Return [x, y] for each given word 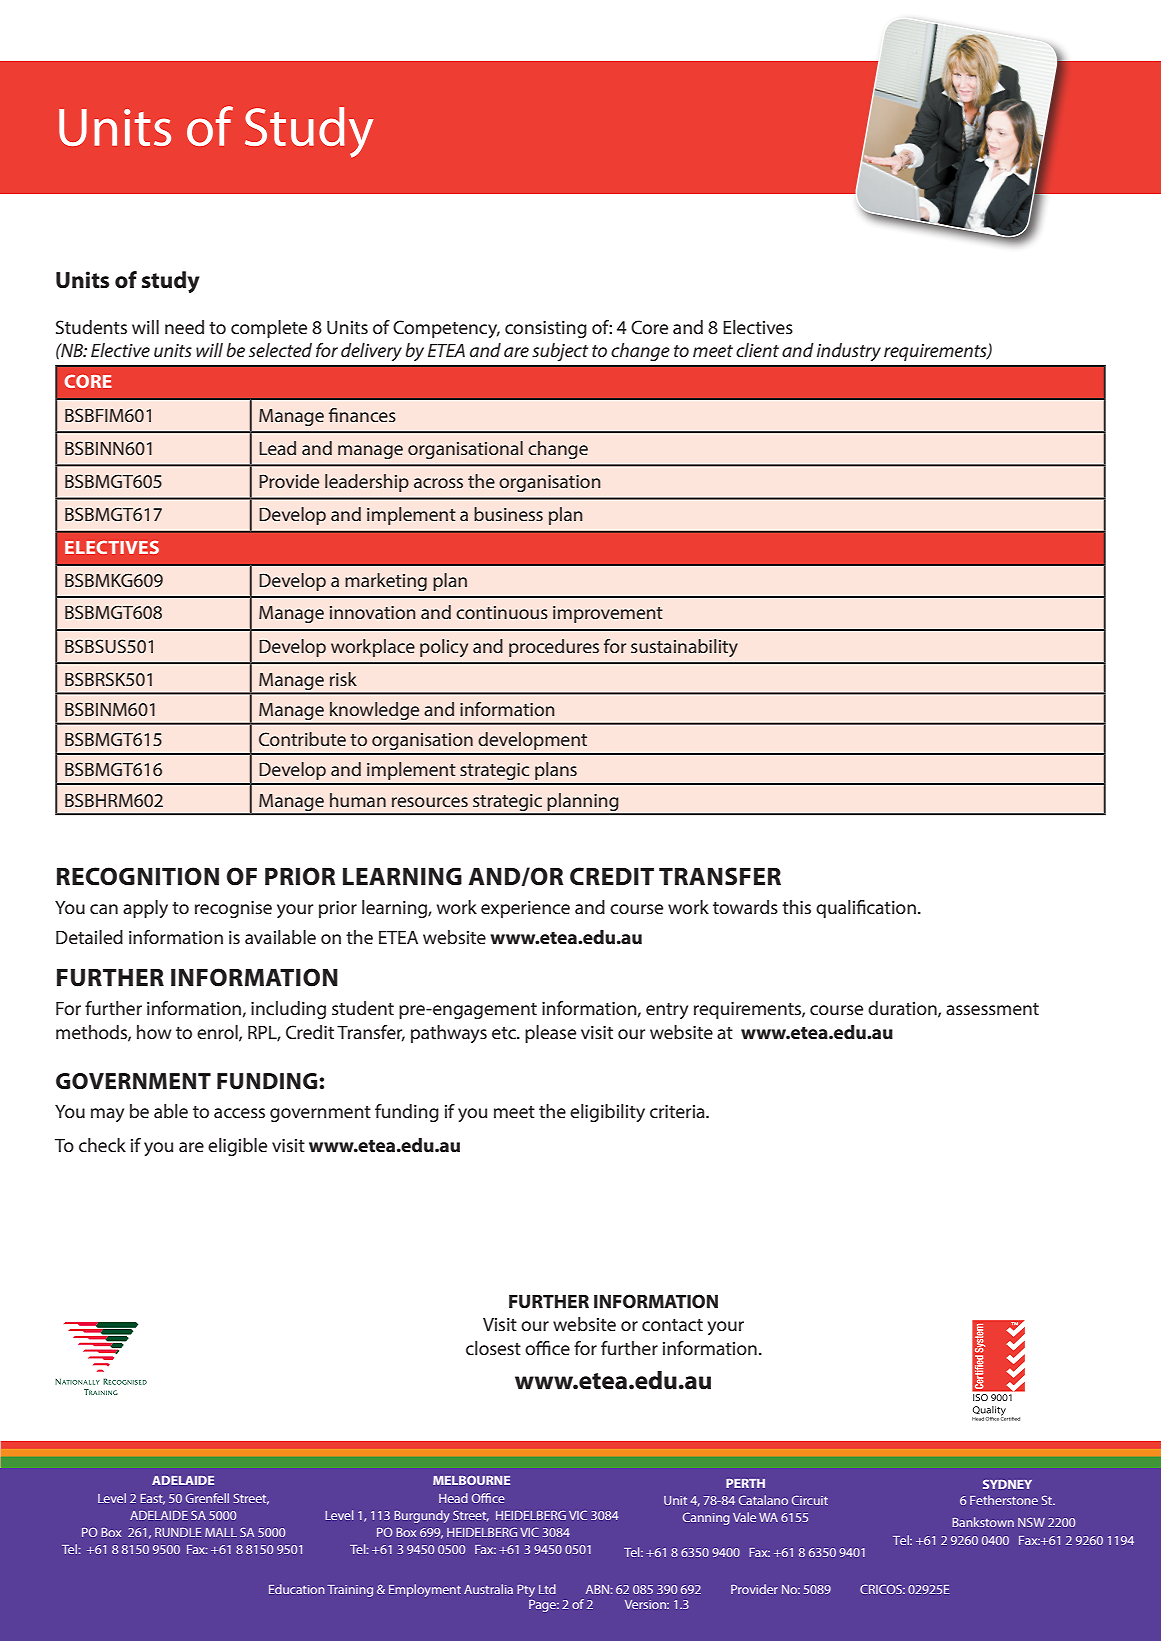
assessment [992, 1009]
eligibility [607, 1113]
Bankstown [983, 1522]
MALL [221, 1532]
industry [849, 352]
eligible [237, 1147]
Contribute [302, 739]
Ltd [547, 1589]
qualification [866, 909]
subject [560, 352]
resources [430, 802]
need [184, 327]
